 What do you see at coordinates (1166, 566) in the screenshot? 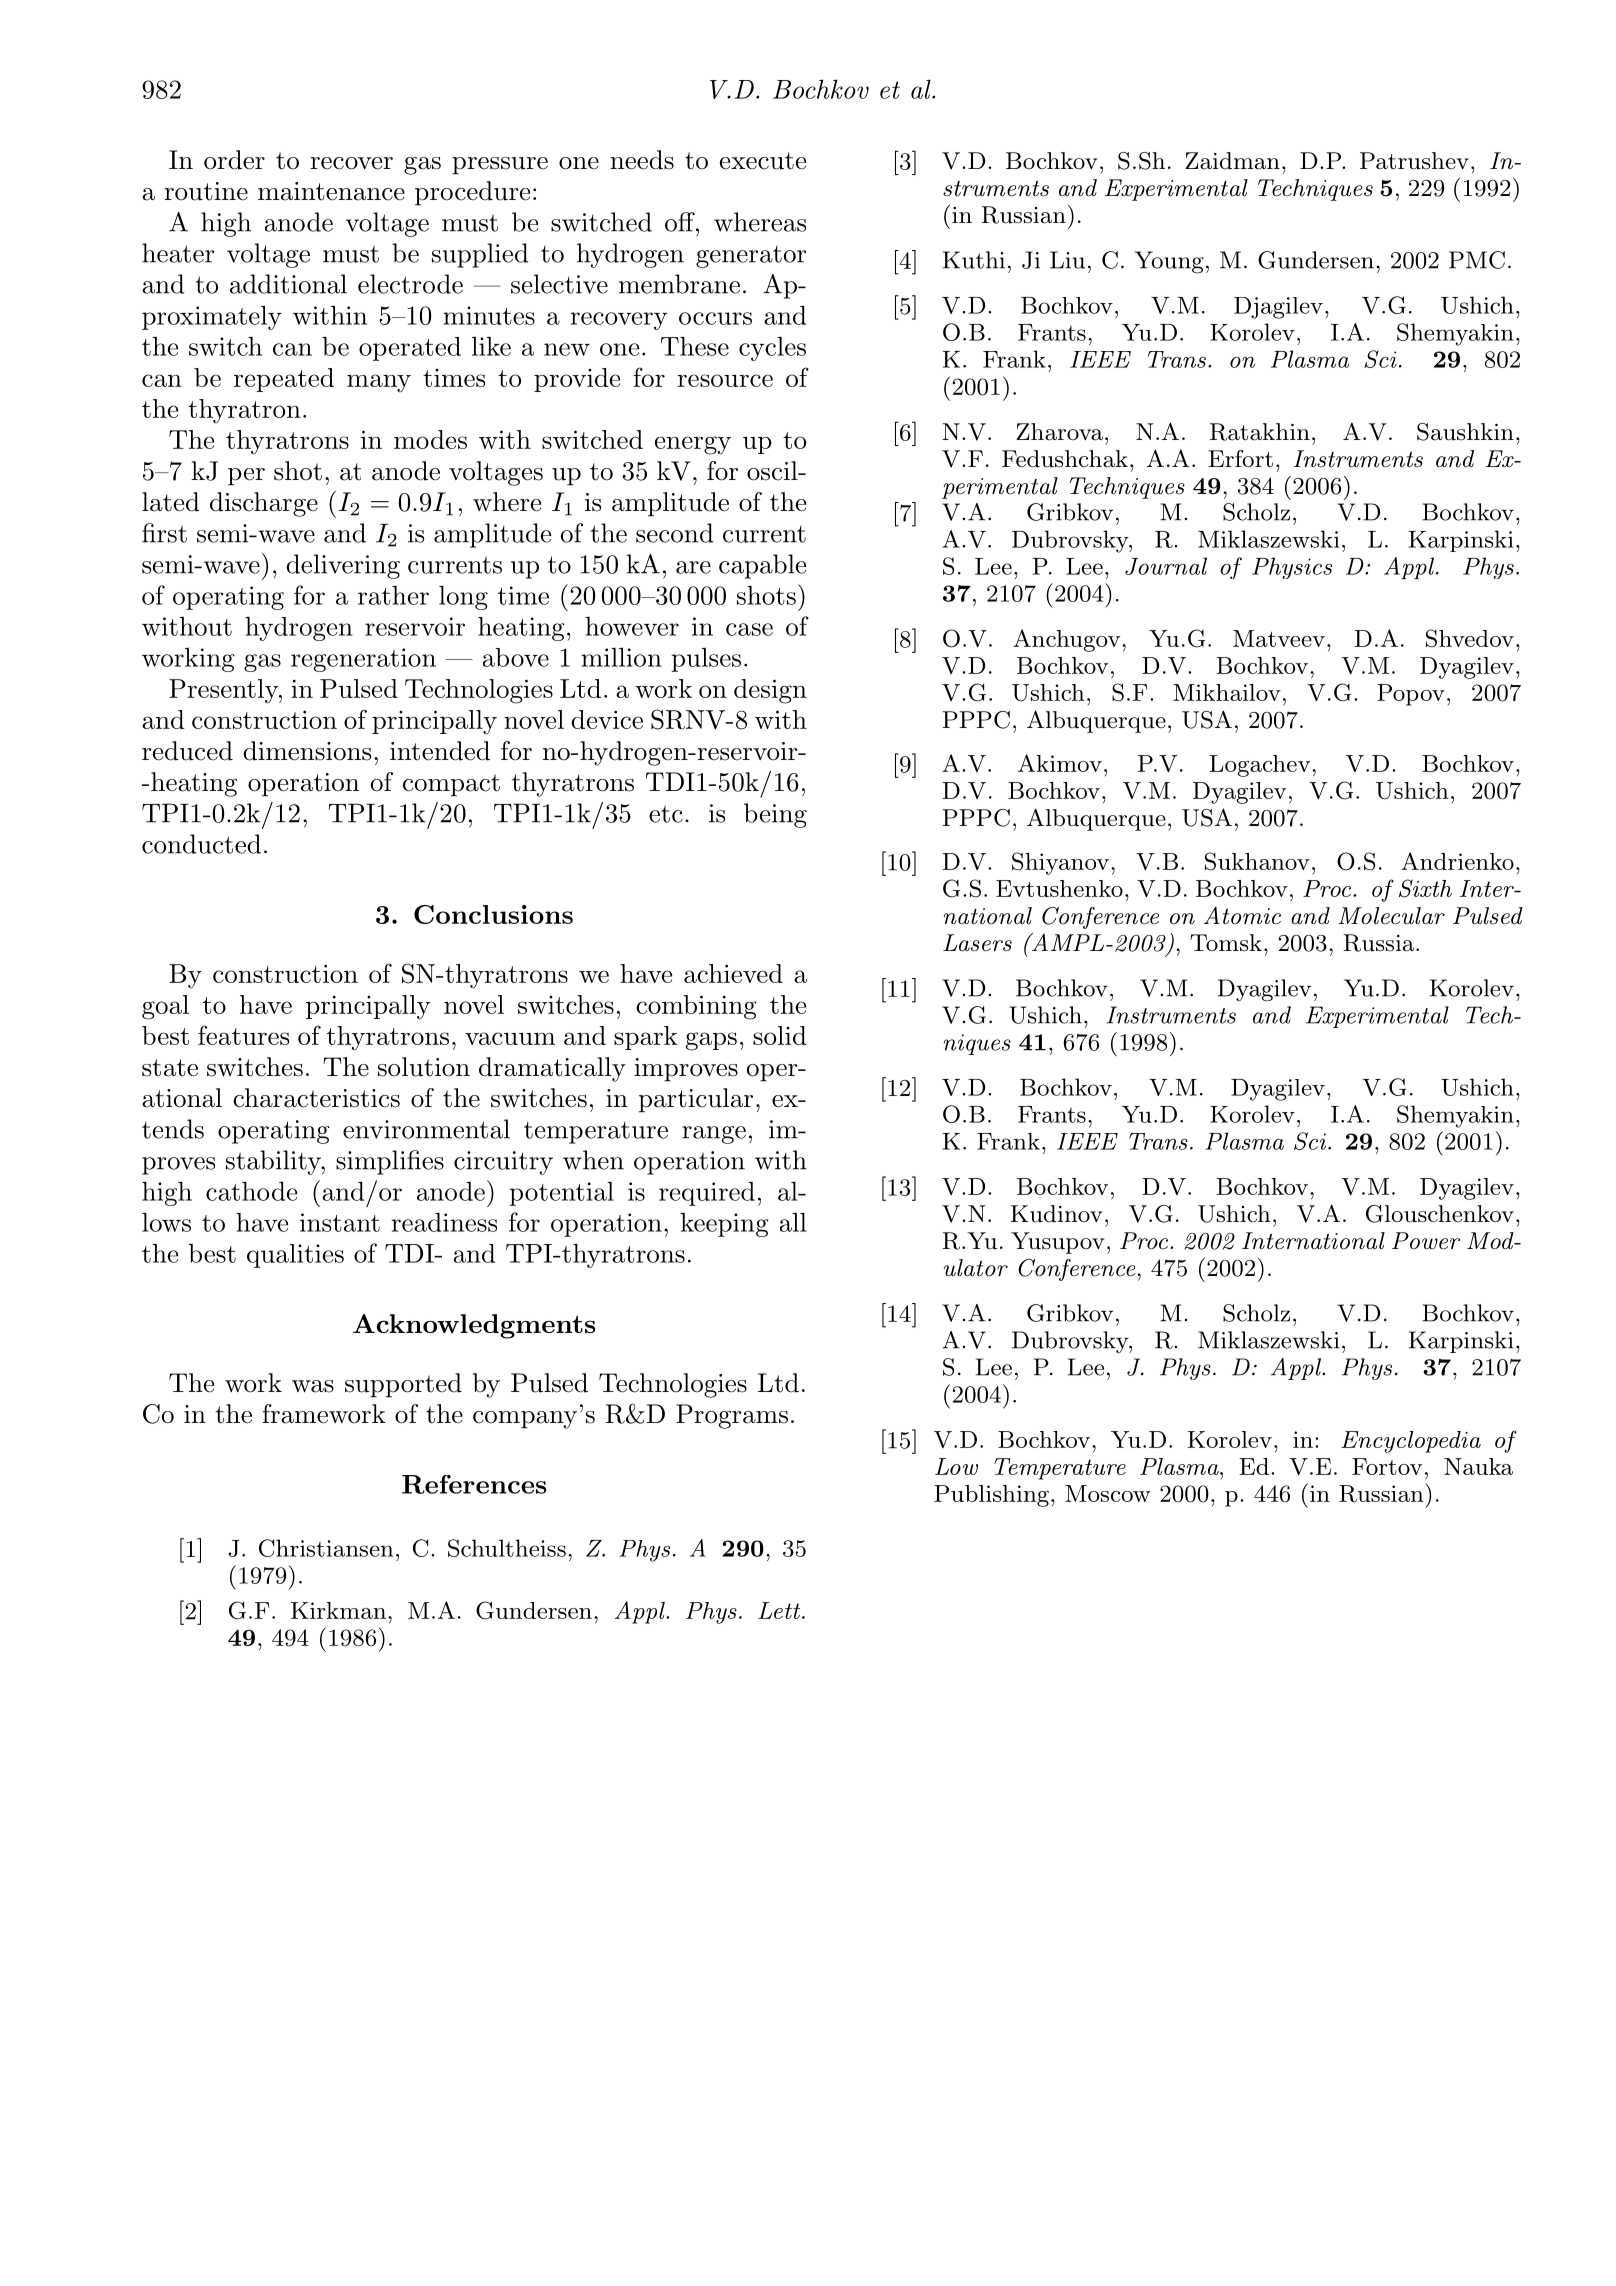
I see `Journal` at bounding box center [1166, 566].
